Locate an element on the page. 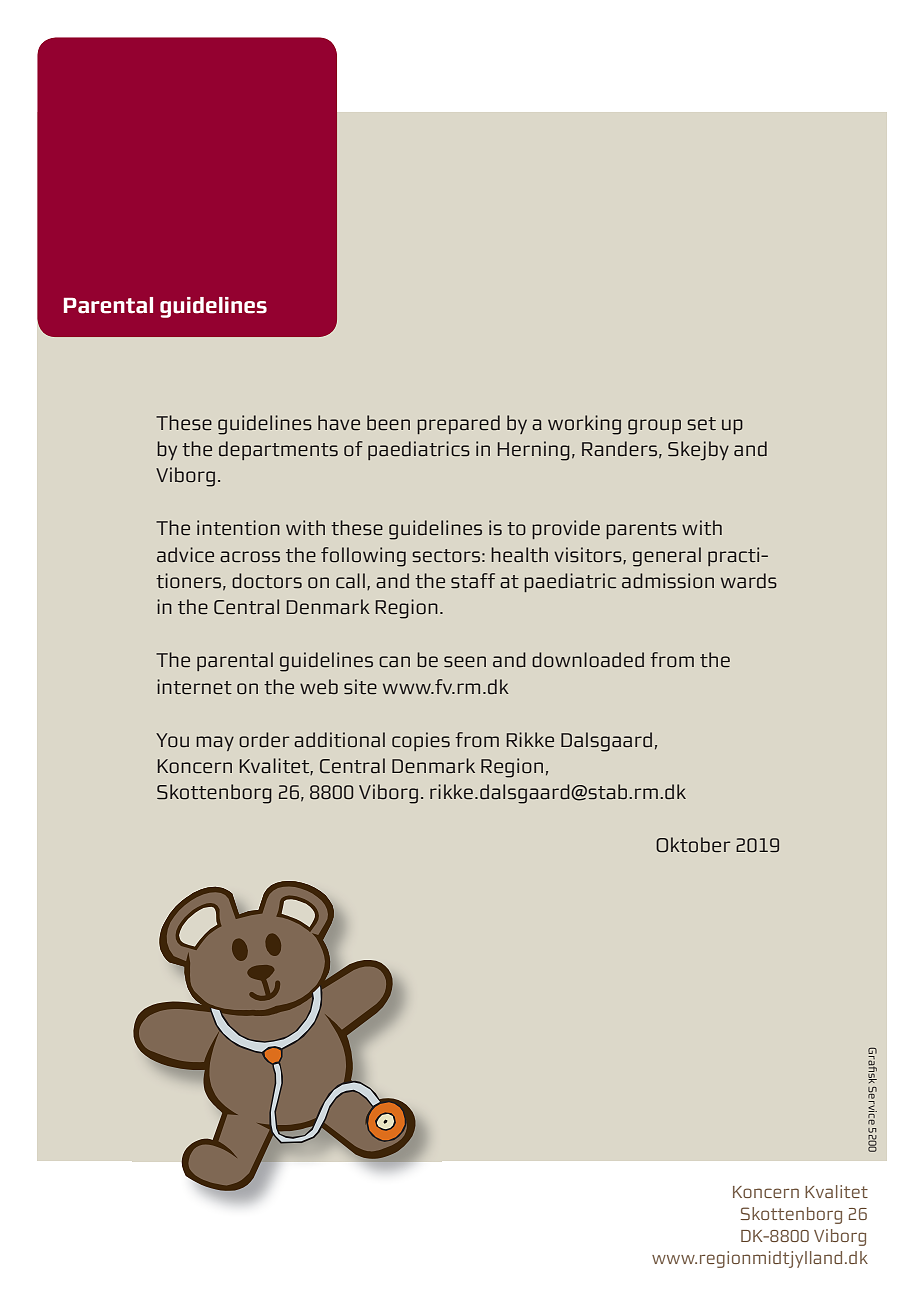 The image size is (924, 1311). group is located at coordinates (654, 427).
